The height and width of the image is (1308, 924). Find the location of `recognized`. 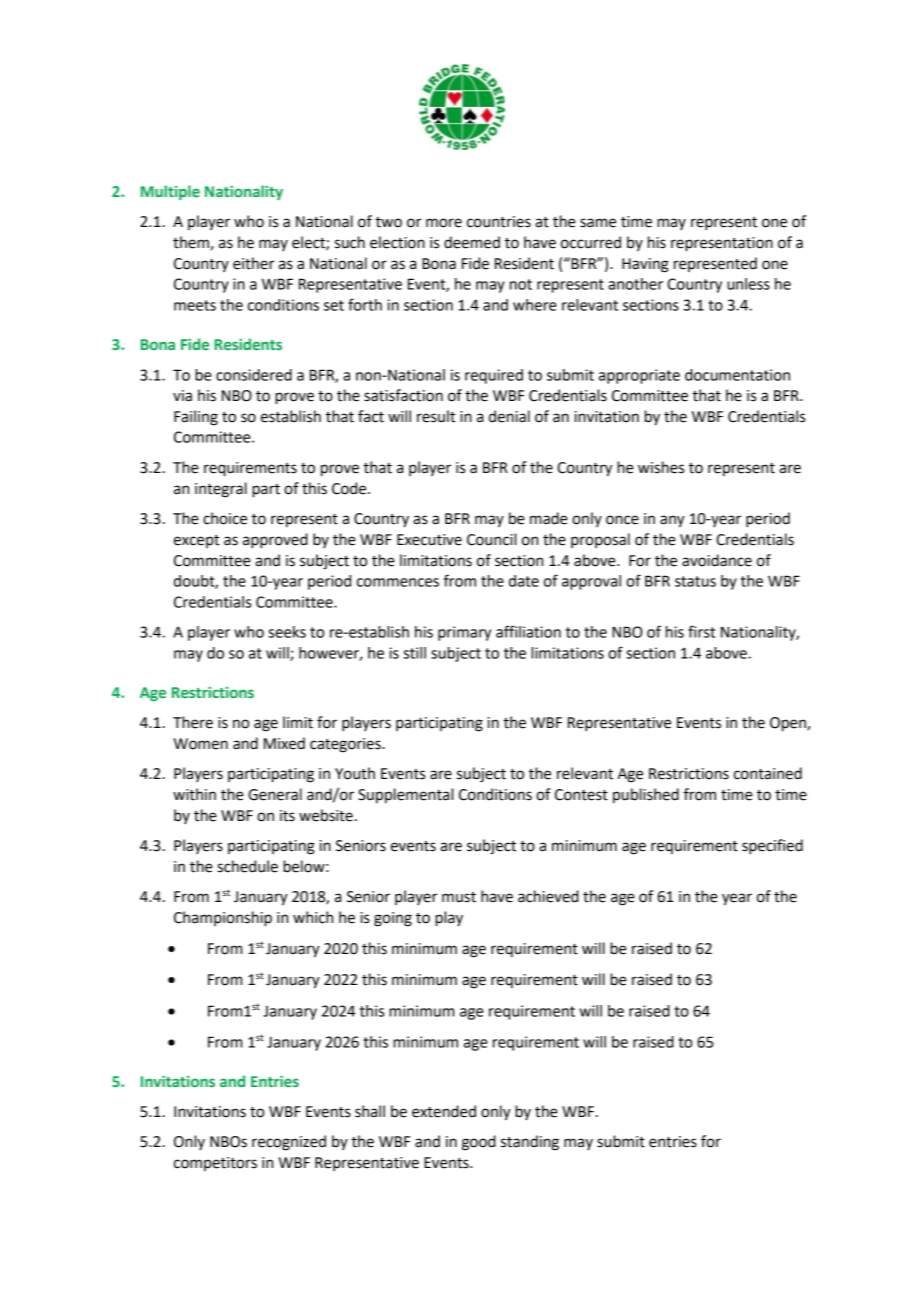

recognized is located at coordinates (289, 1143).
